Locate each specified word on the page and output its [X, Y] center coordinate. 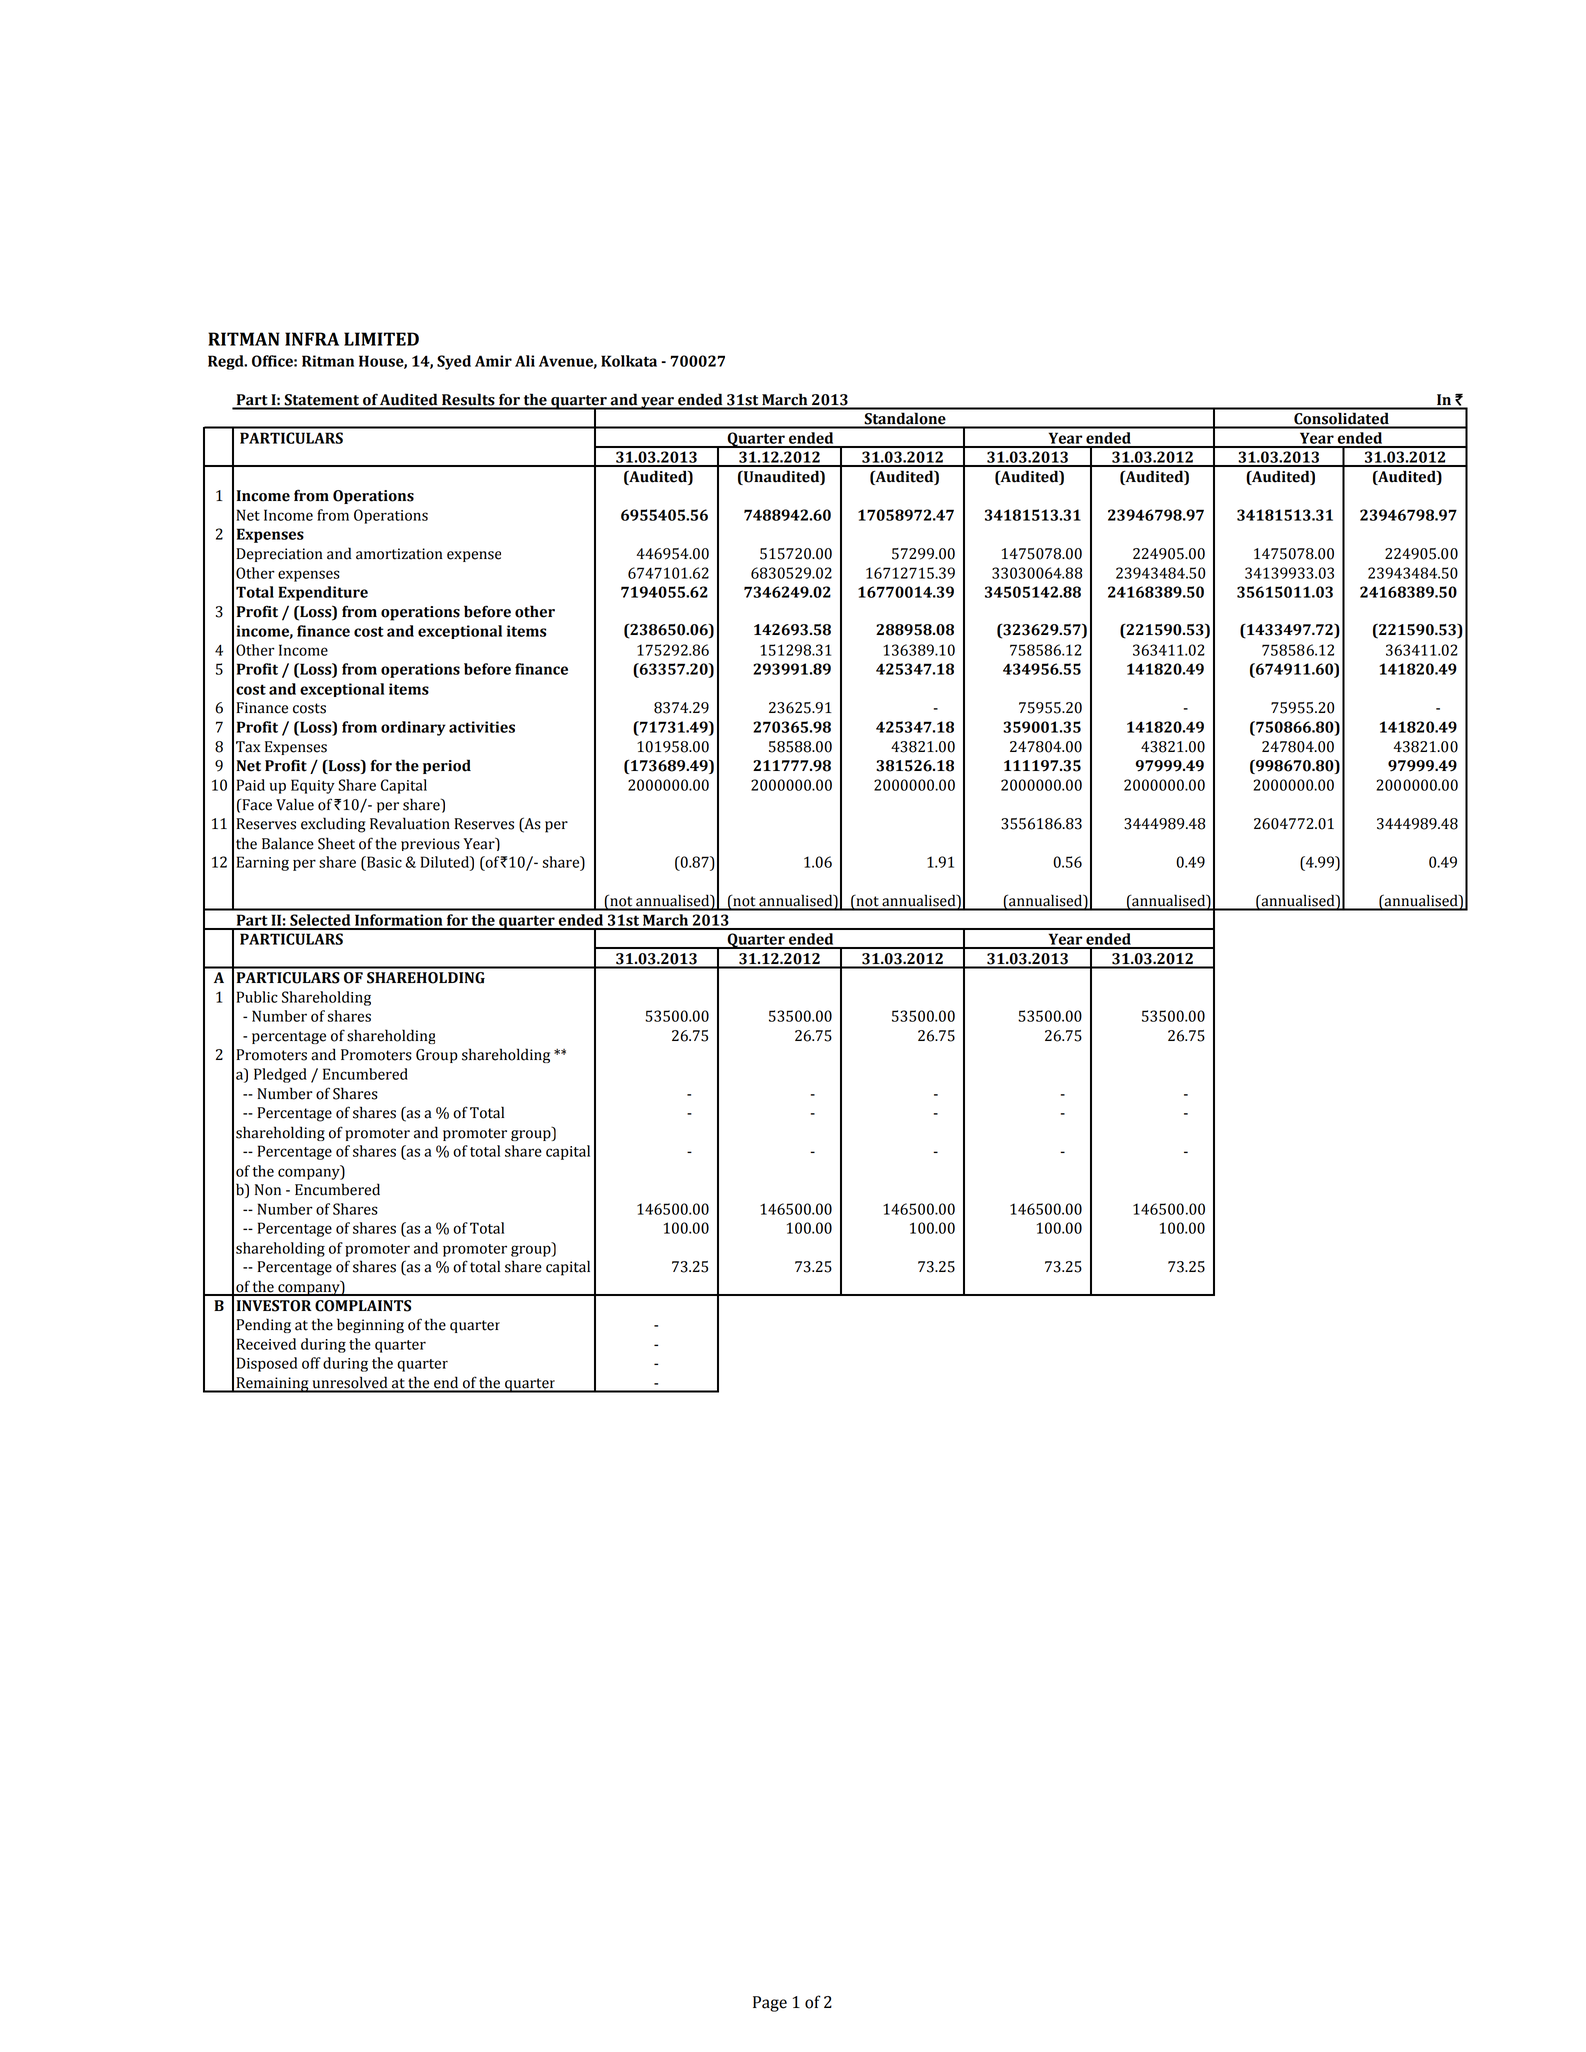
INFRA [312, 339]
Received [266, 1344]
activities [482, 727]
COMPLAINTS [363, 1306]
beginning [370, 1325]
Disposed [267, 1364]
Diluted [446, 862]
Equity [313, 786]
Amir [493, 361]
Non [268, 1190]
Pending [263, 1325]
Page [770, 2004]
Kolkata [629, 361]
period [447, 766]
